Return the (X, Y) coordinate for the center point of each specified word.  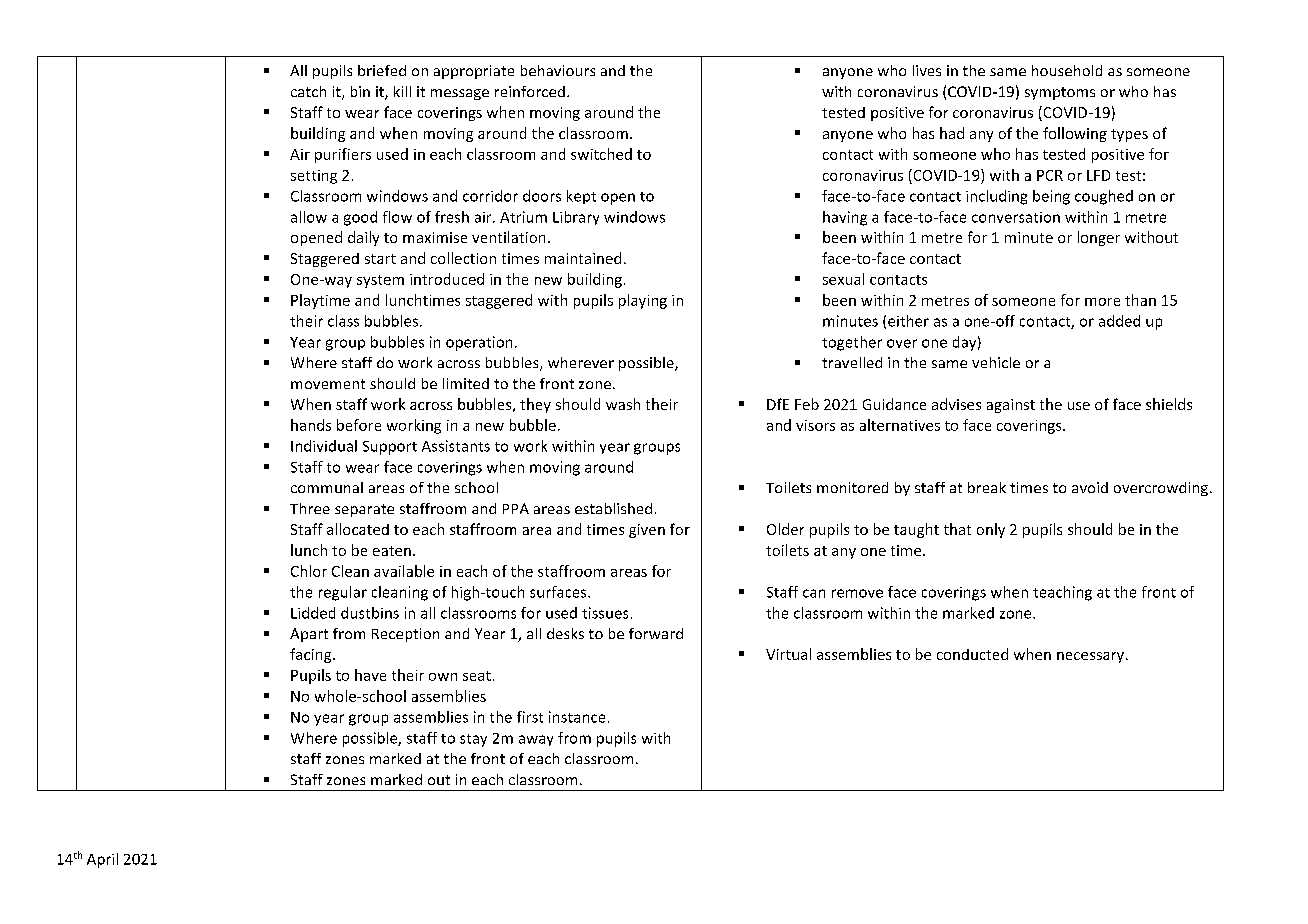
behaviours (558, 70)
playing (643, 301)
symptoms (1060, 93)
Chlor (309, 571)
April (102, 860)
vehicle (996, 362)
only (991, 530)
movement (328, 384)
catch (308, 91)
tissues (605, 613)
